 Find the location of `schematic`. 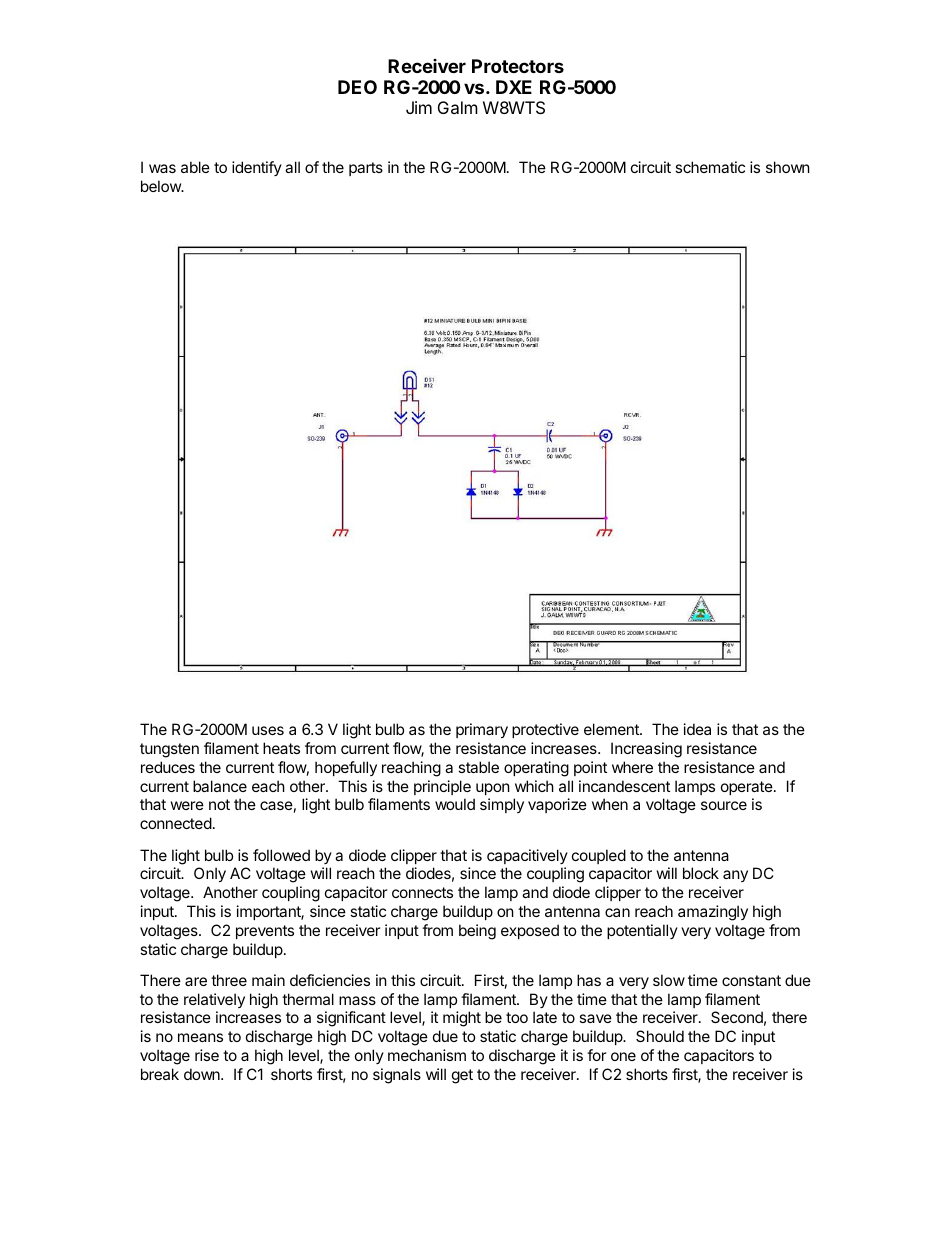

schematic is located at coordinates (710, 167).
